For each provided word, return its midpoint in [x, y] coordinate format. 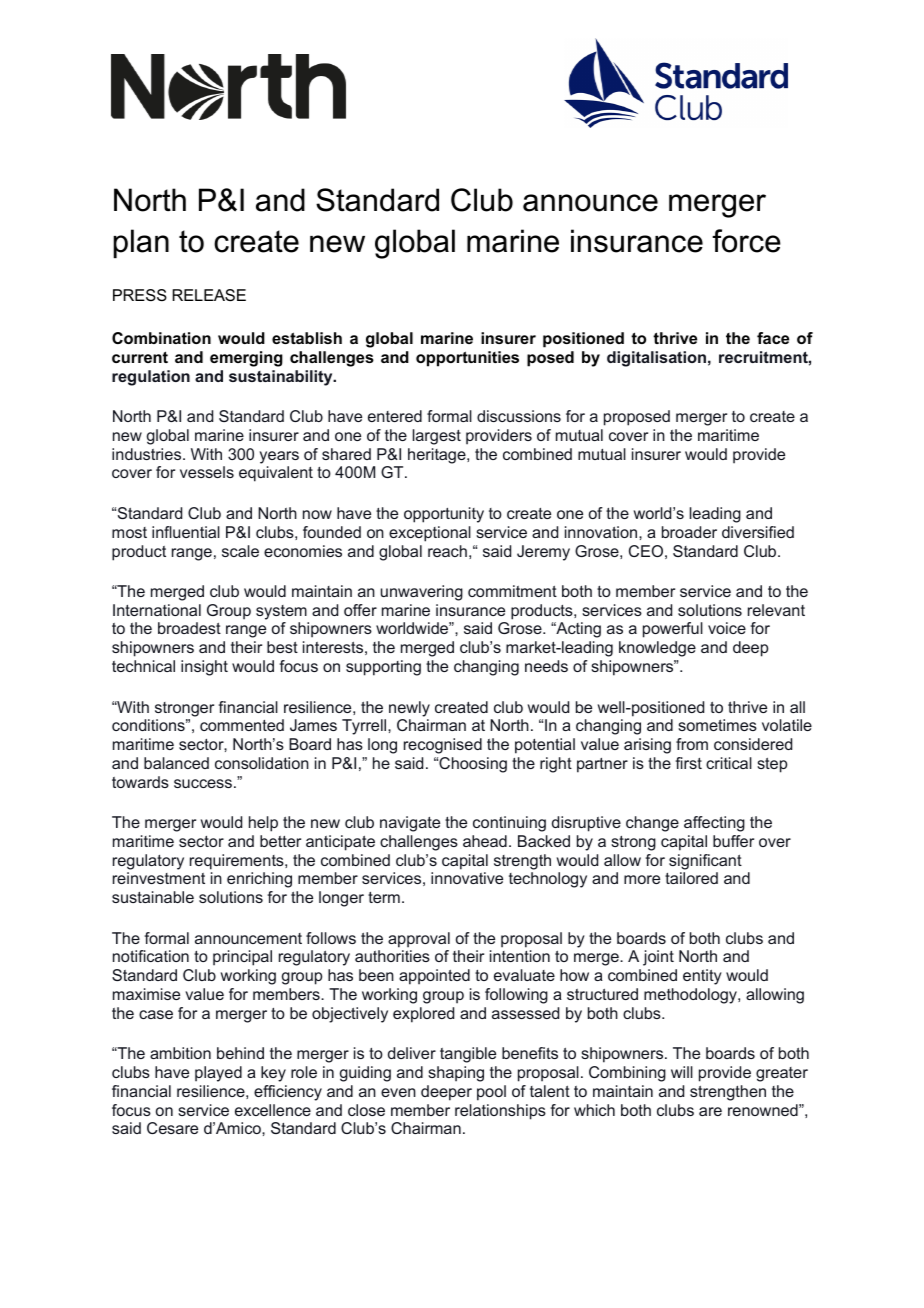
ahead [485, 841]
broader [689, 532]
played [218, 1074]
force [746, 241]
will [682, 1072]
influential [186, 532]
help [263, 824]
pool [491, 1093]
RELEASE [209, 295]
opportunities [467, 359]
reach [447, 551]
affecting [714, 824]
